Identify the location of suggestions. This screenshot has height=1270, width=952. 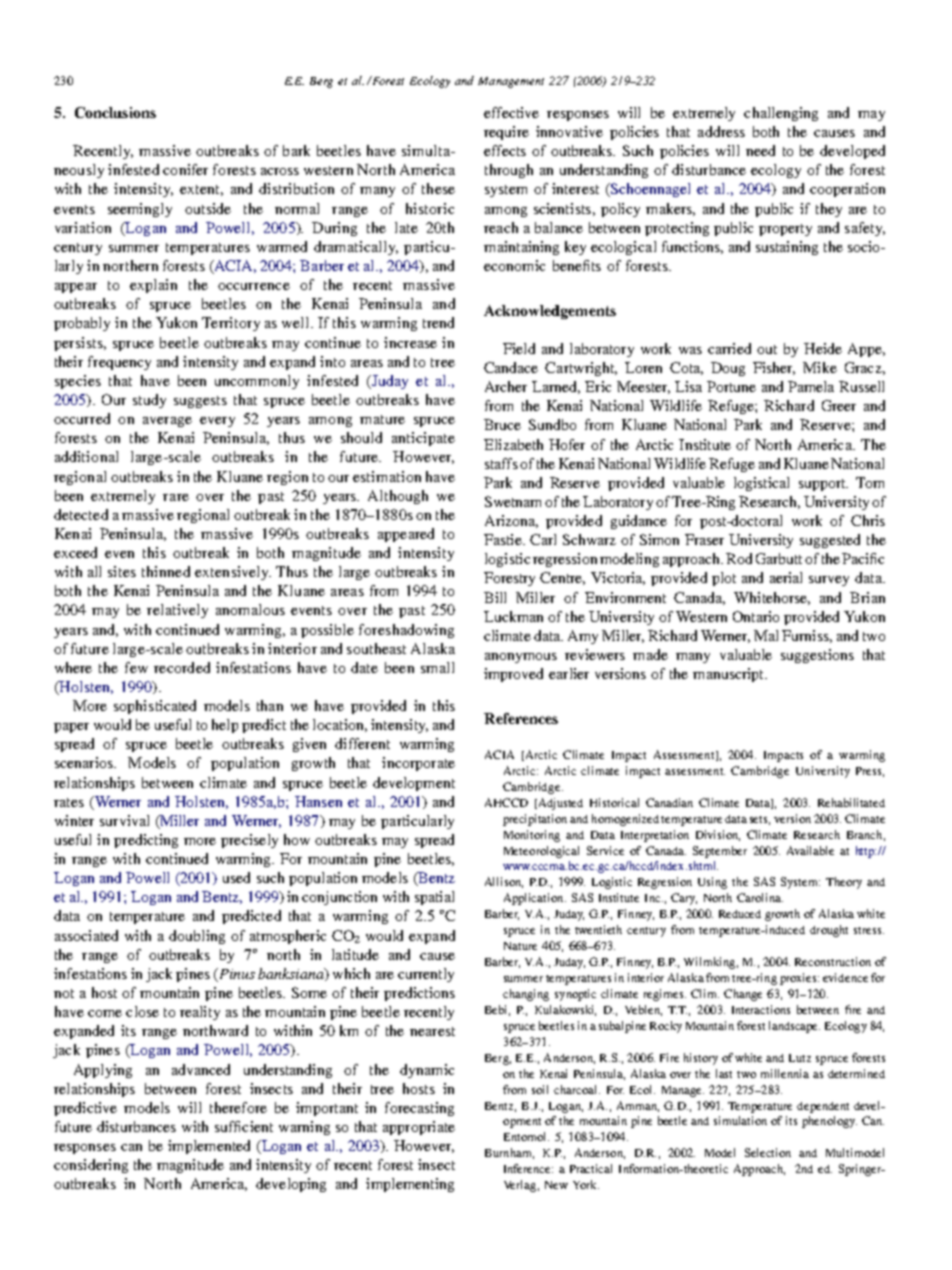
(817, 656).
